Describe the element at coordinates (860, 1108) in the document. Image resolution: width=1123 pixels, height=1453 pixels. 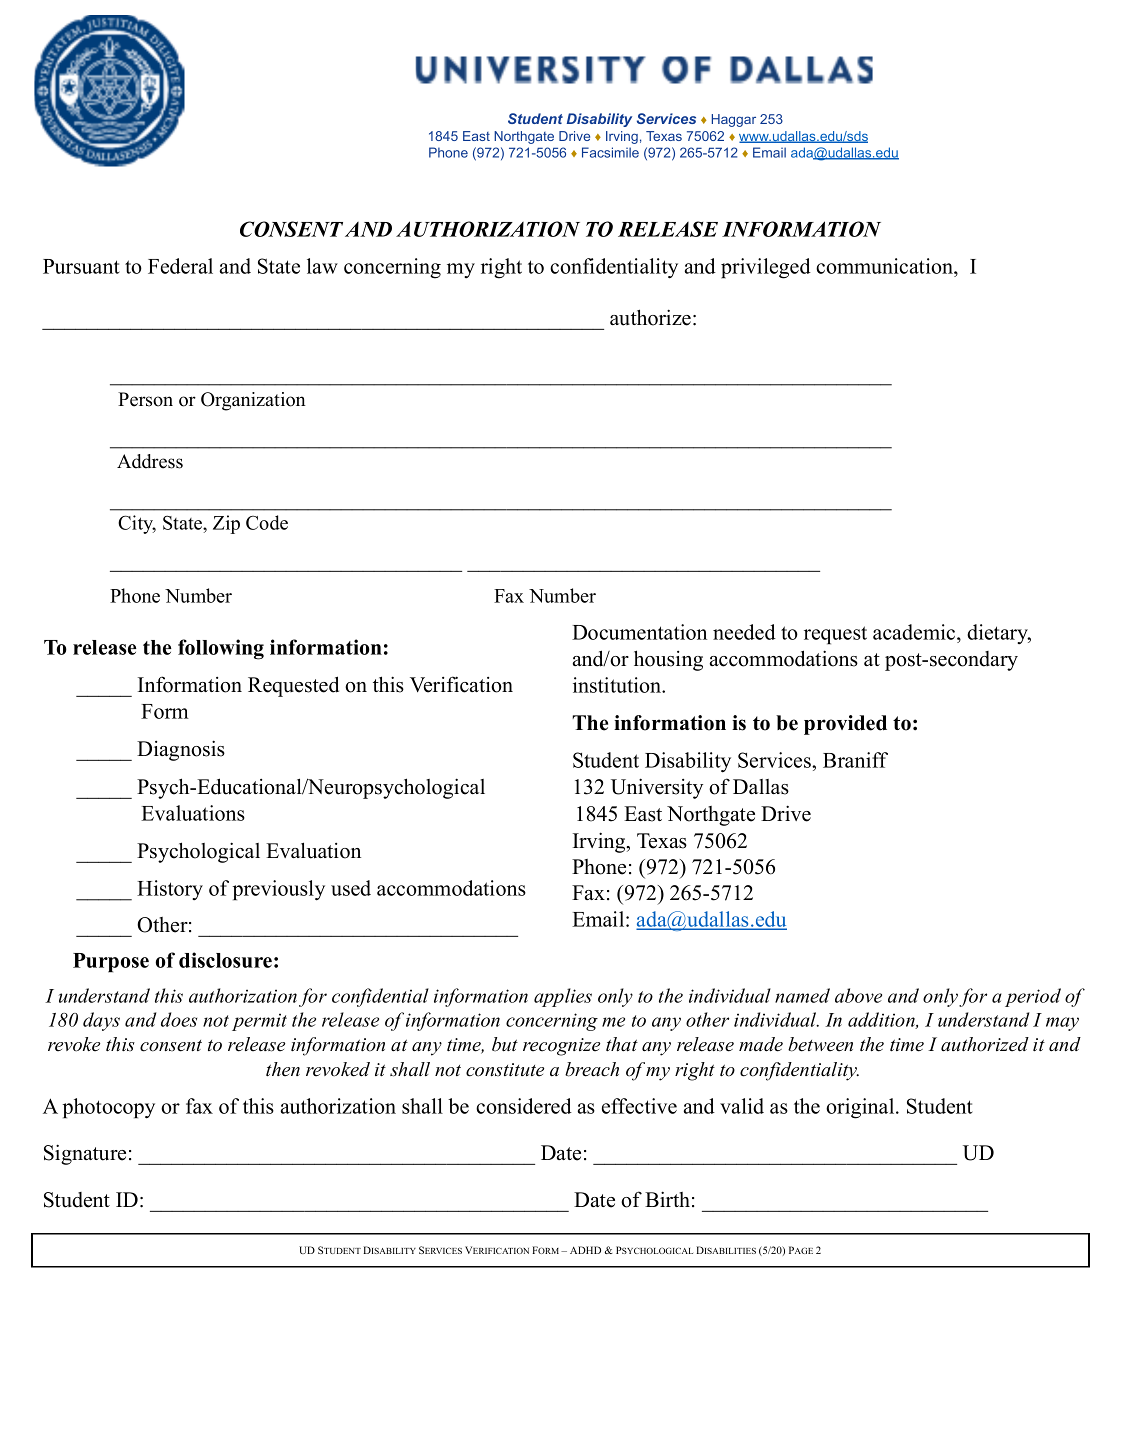
I see `original` at that location.
